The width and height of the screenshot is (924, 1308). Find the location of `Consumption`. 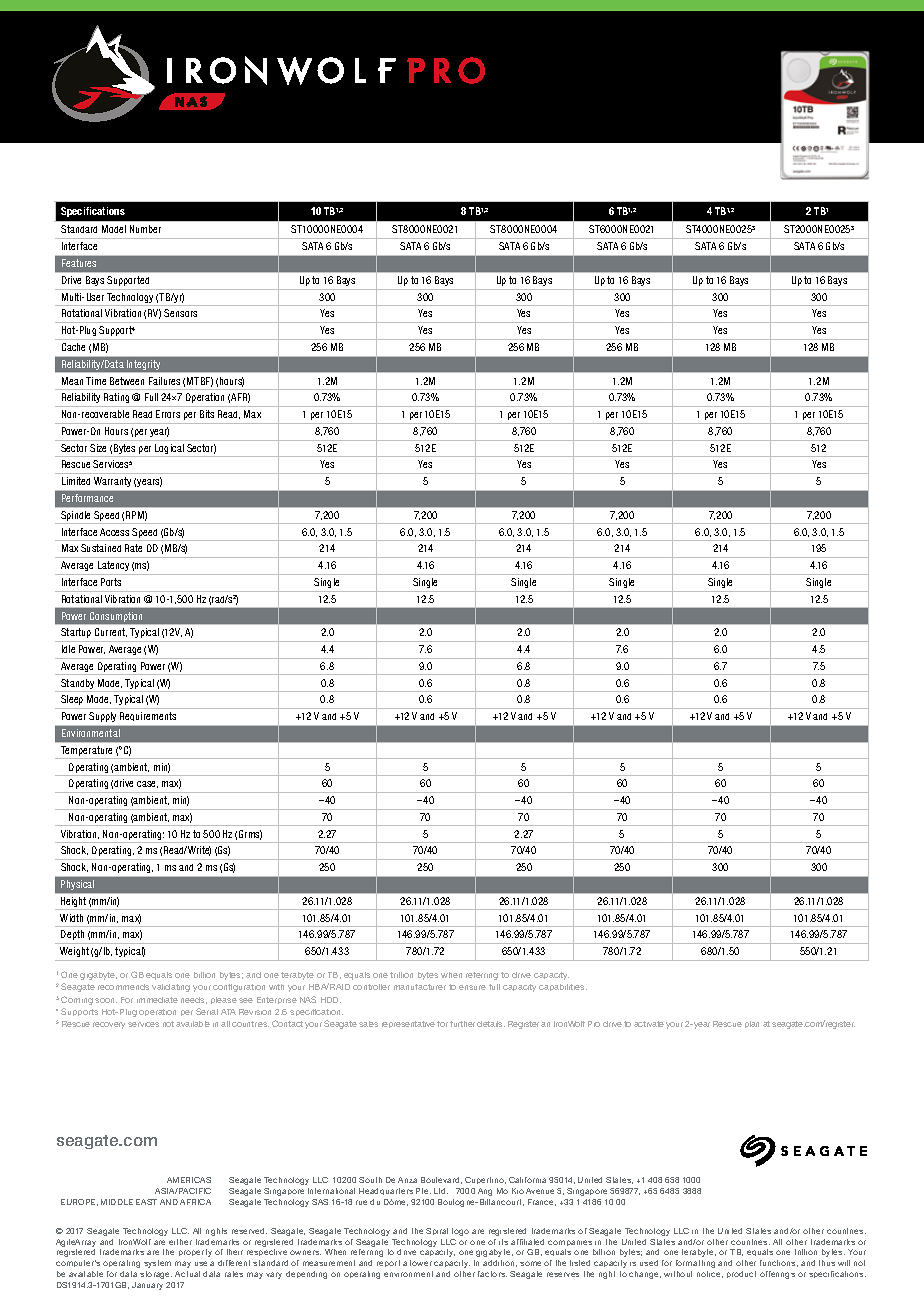

Consumption is located at coordinates (116, 617).
